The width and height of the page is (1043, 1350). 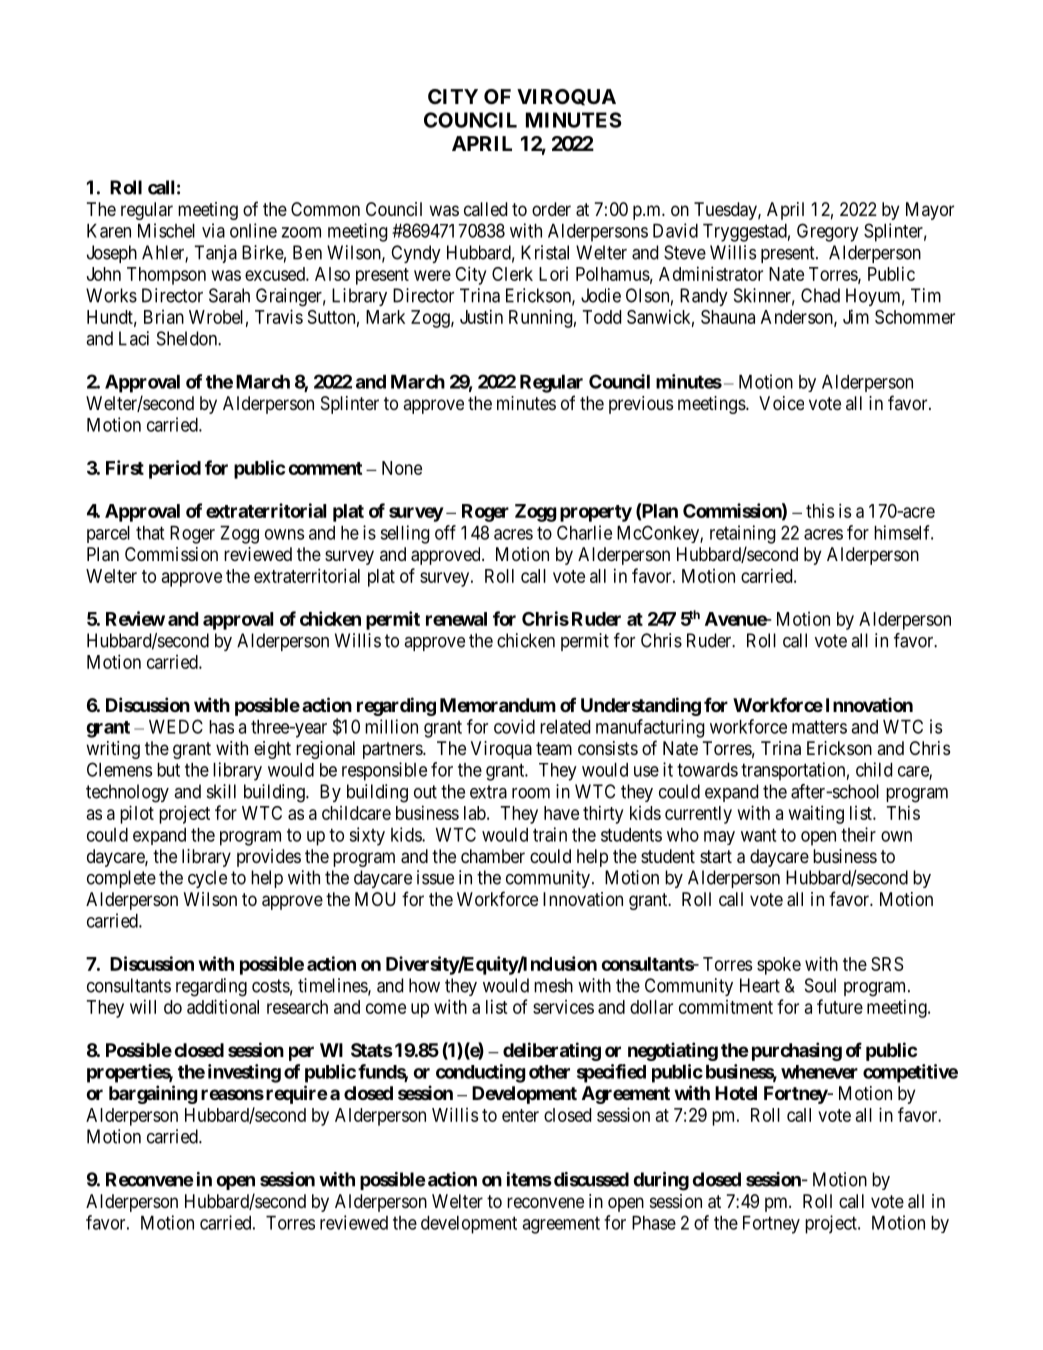 I want to click on via, so click(x=213, y=230).
